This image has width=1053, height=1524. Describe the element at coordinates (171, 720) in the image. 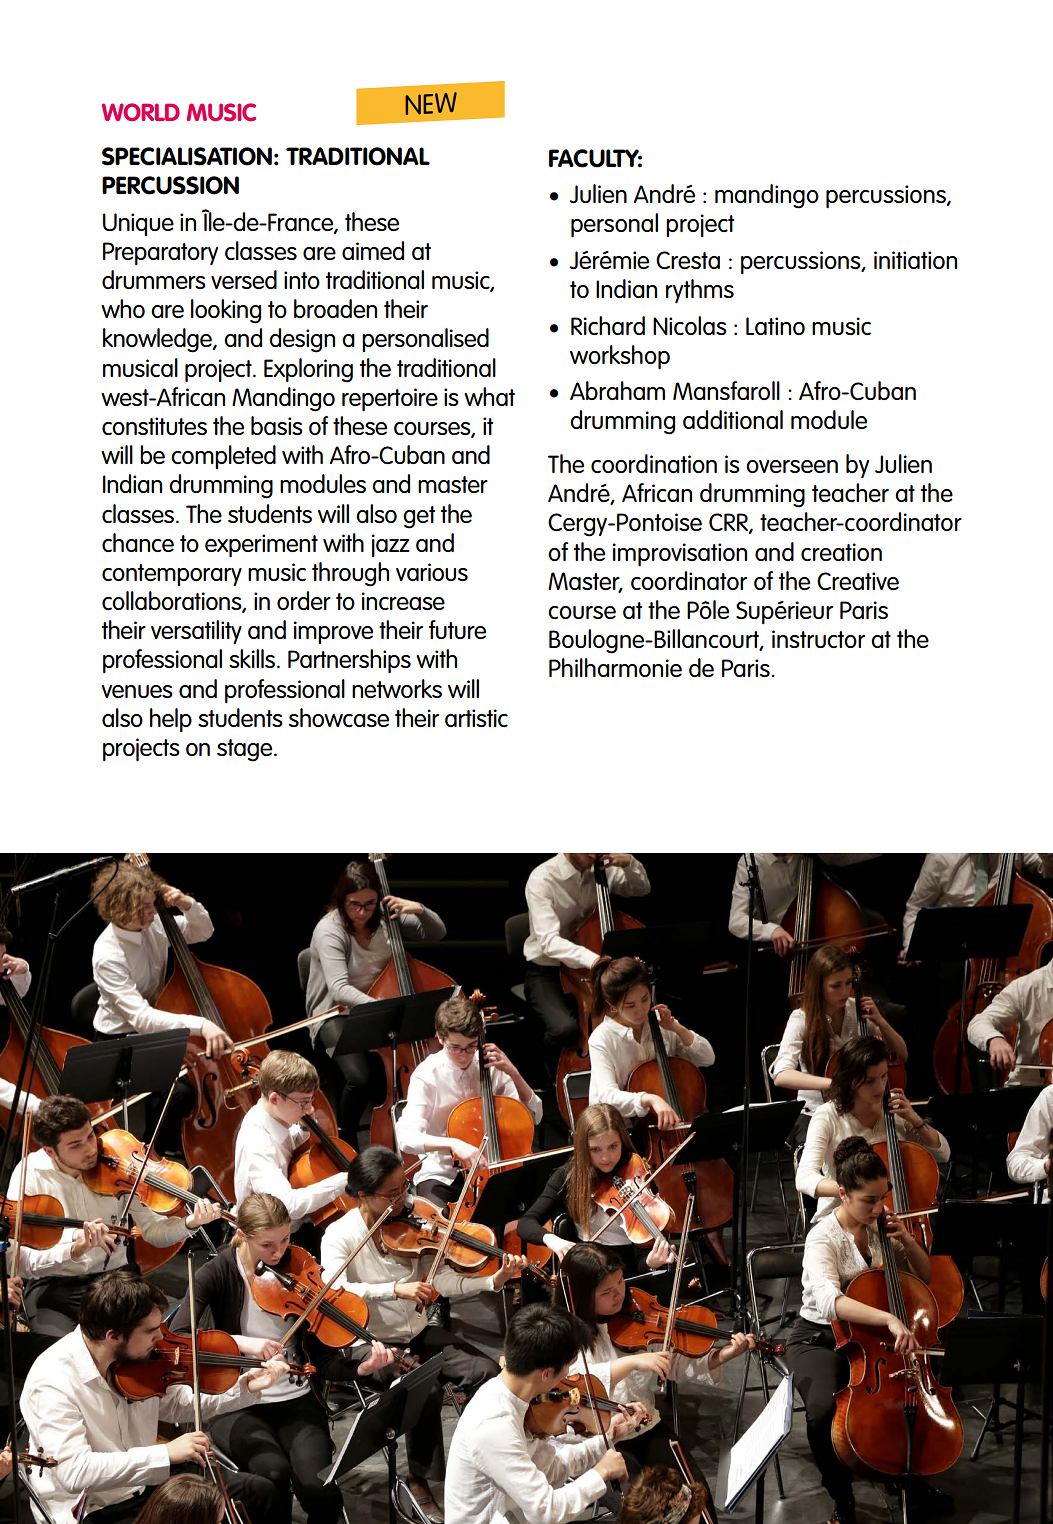

I see `help` at that location.
